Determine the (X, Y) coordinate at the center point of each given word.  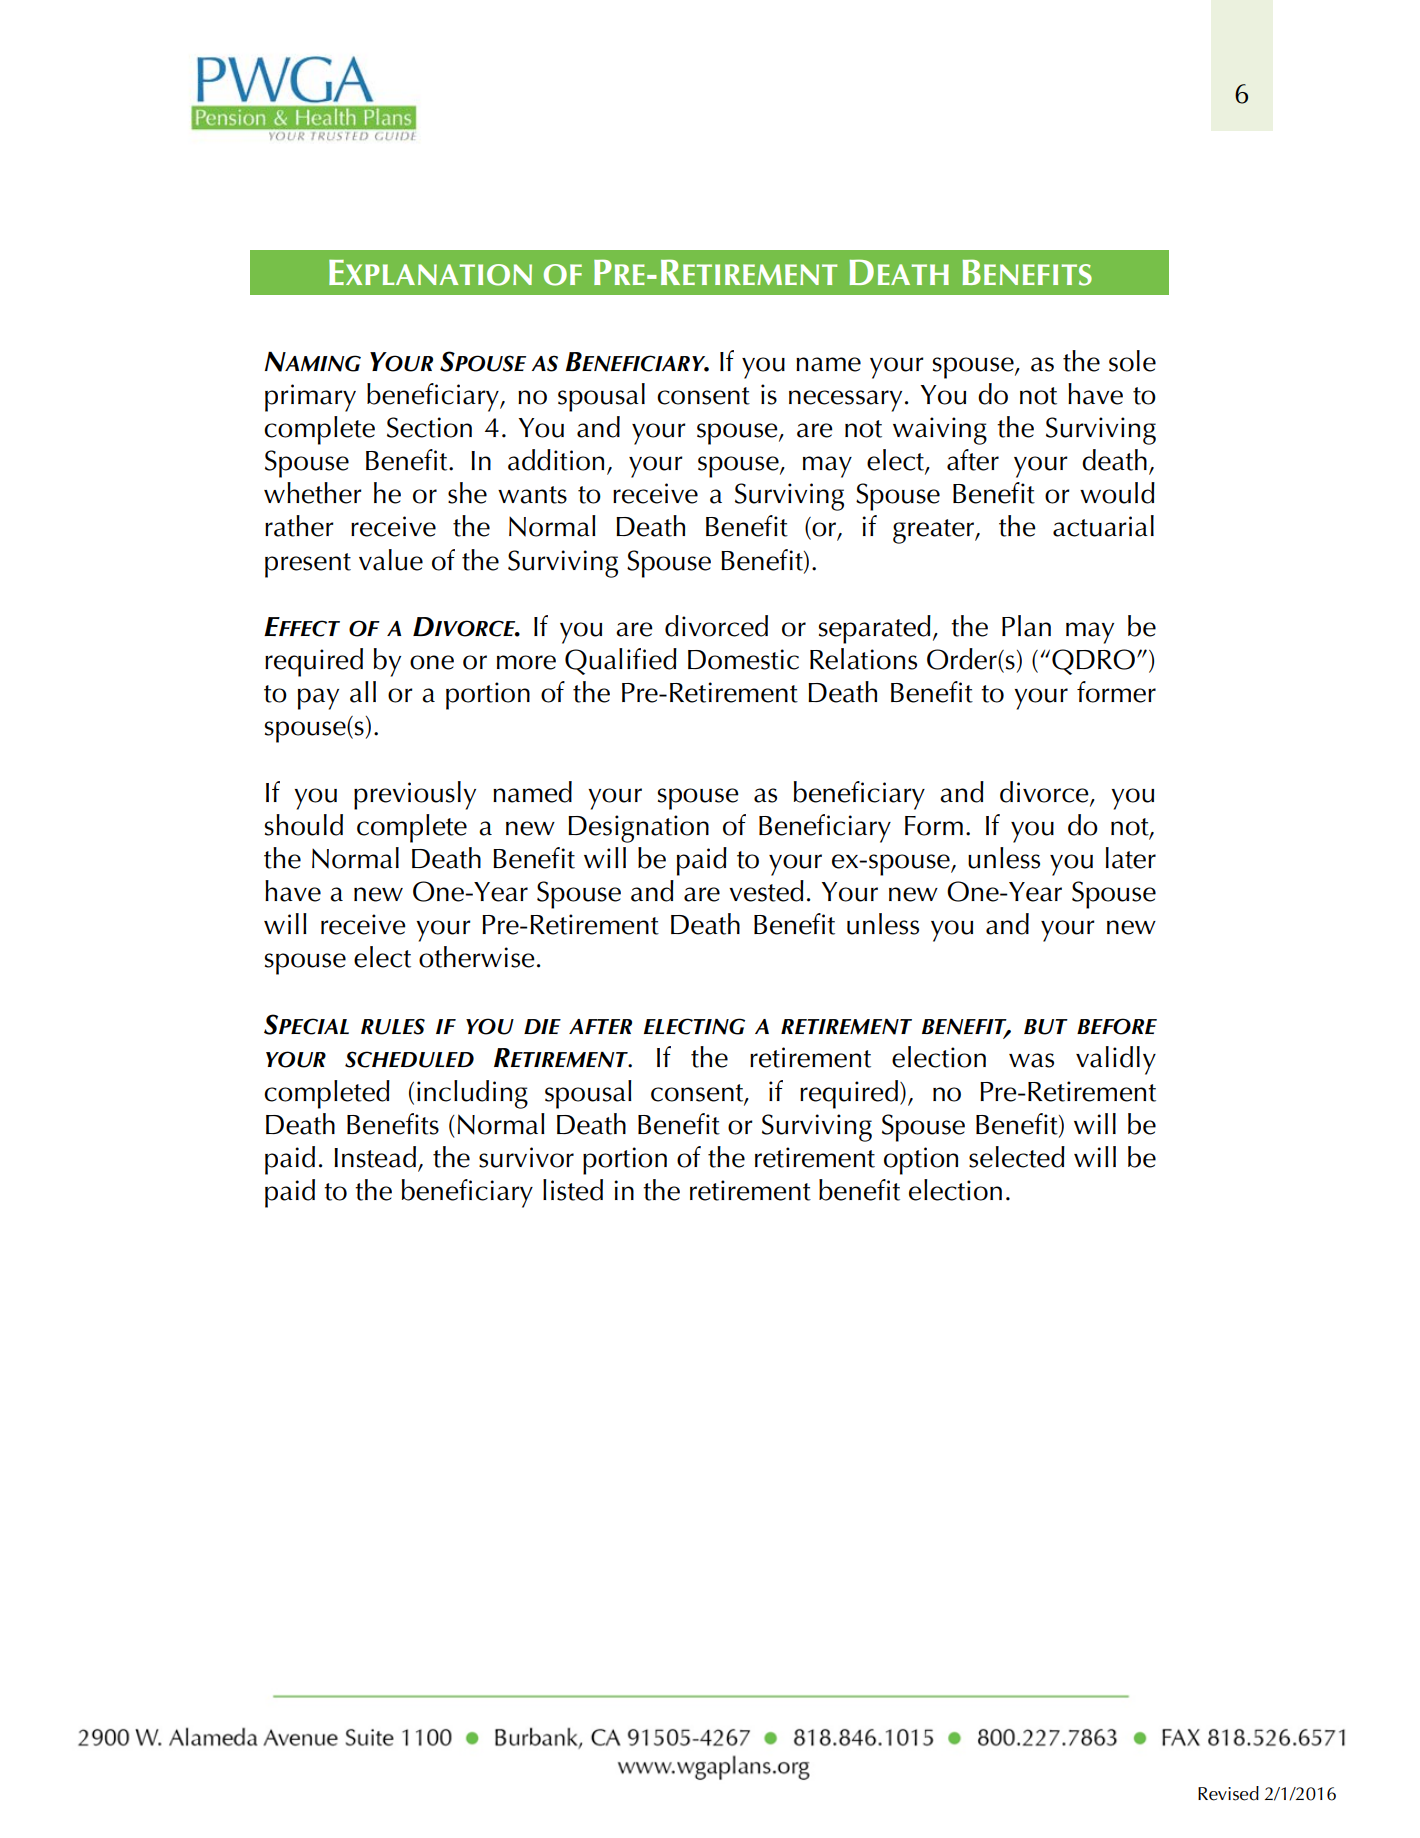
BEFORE (1117, 1026)
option (921, 1161)
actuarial (1103, 526)
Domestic (743, 659)
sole (1132, 361)
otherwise (477, 957)
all (363, 692)
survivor (526, 1157)
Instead (375, 1157)
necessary (845, 401)
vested (766, 891)
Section (429, 427)
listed (573, 1190)
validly (1116, 1060)
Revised (1228, 1793)
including (472, 1094)
